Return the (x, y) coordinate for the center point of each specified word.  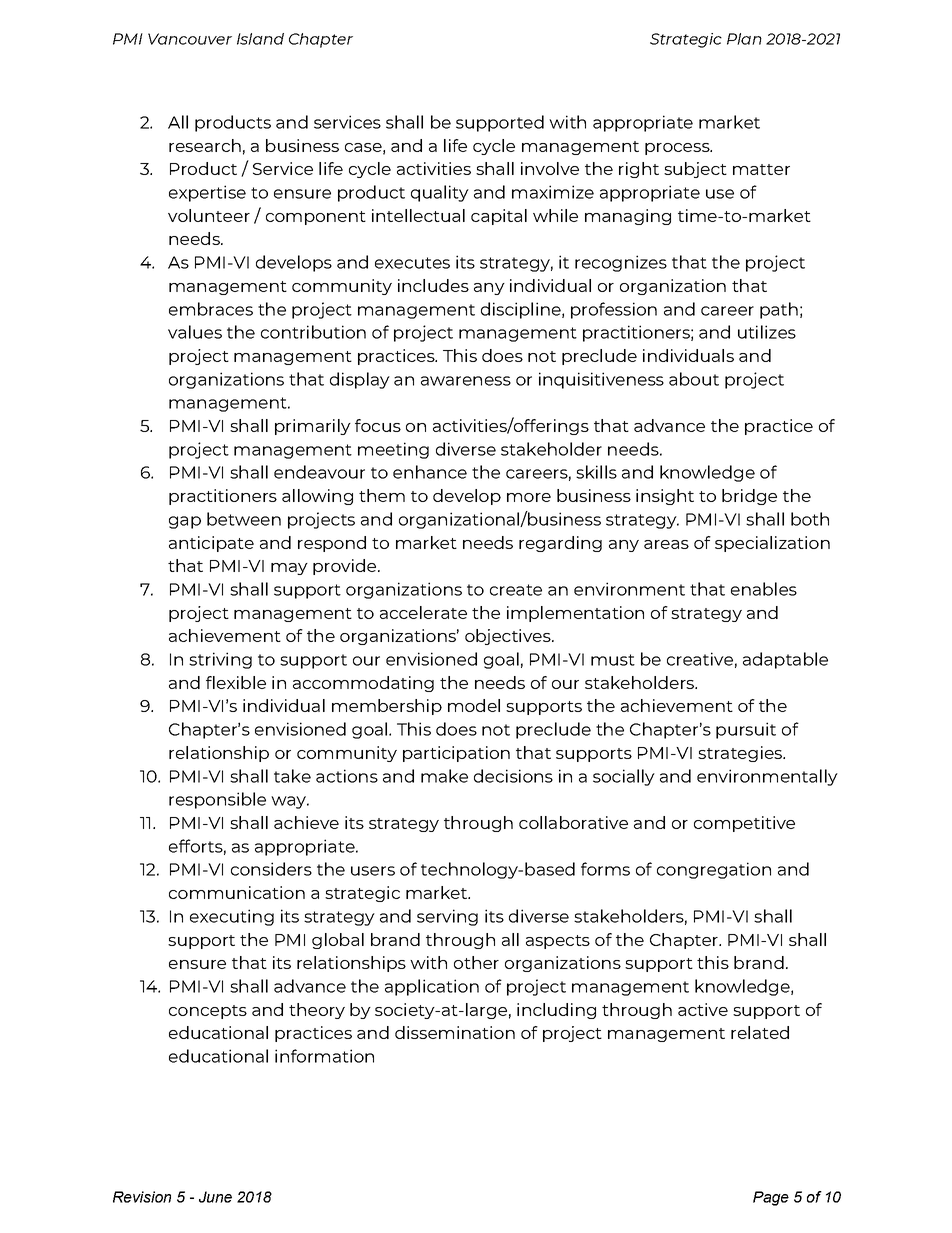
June (215, 1197)
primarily (313, 427)
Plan (744, 39)
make (444, 776)
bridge (749, 497)
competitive (744, 824)
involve (550, 168)
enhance (430, 472)
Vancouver (190, 39)
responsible (217, 800)
